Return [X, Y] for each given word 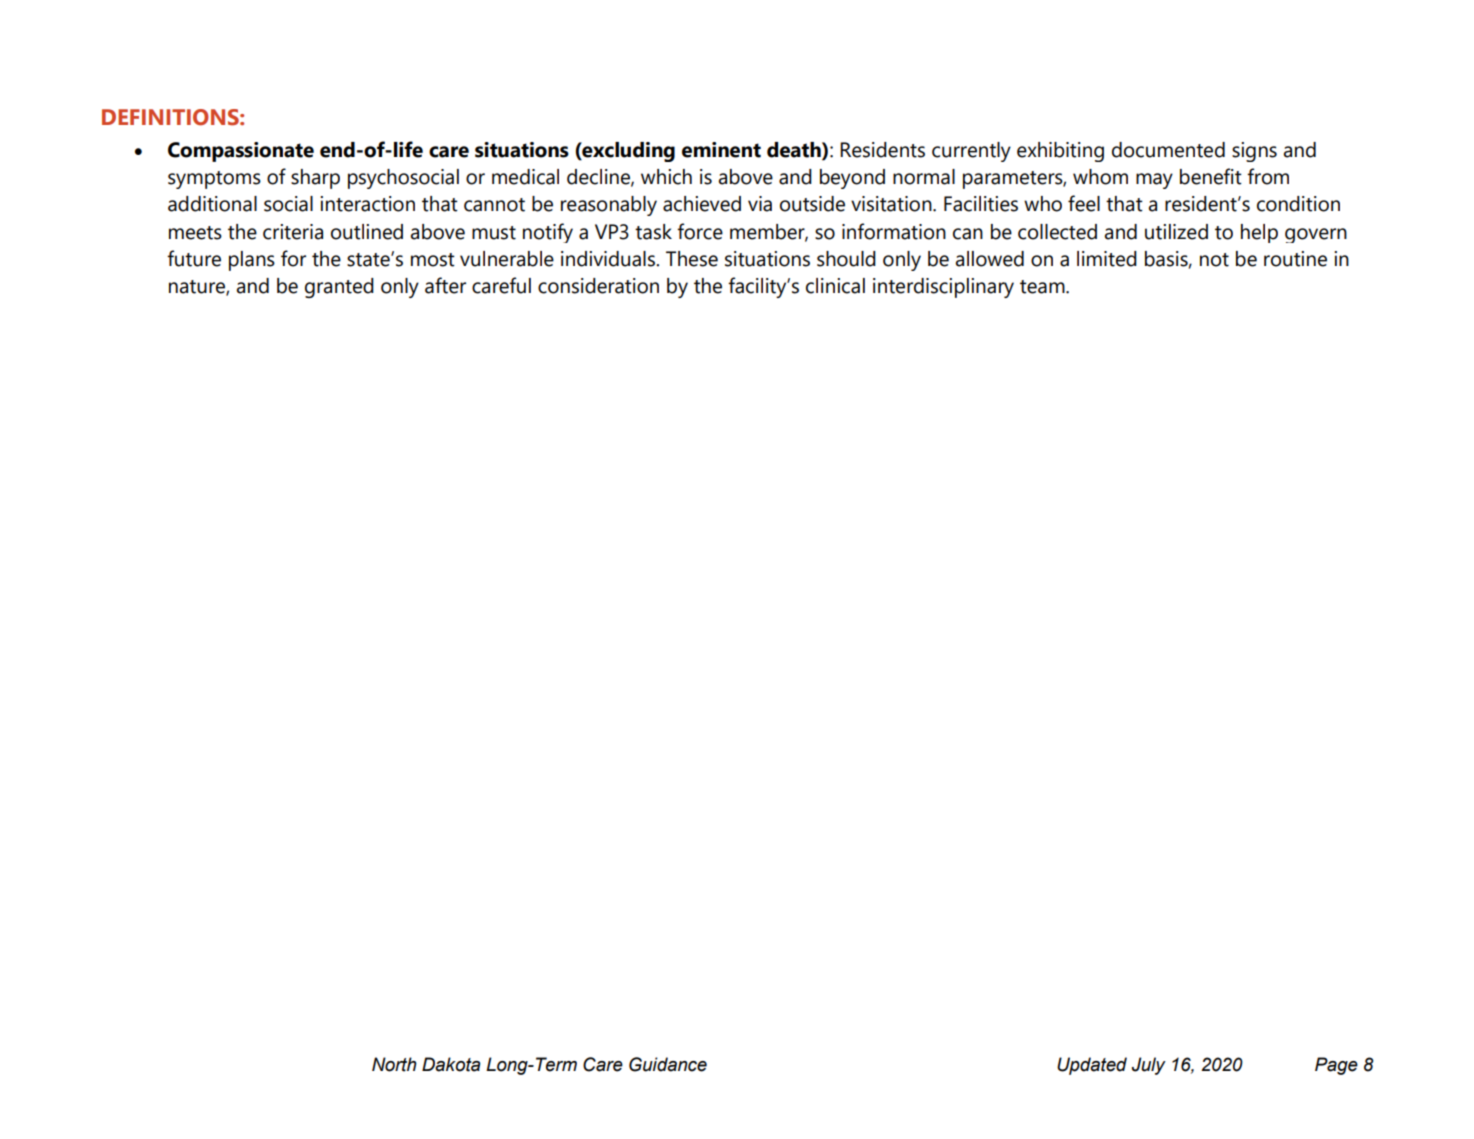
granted [339, 288]
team [1043, 287]
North [394, 1064]
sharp [315, 179]
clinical [835, 286]
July [1149, 1066]
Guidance [668, 1064]
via [760, 204]
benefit [1211, 176]
